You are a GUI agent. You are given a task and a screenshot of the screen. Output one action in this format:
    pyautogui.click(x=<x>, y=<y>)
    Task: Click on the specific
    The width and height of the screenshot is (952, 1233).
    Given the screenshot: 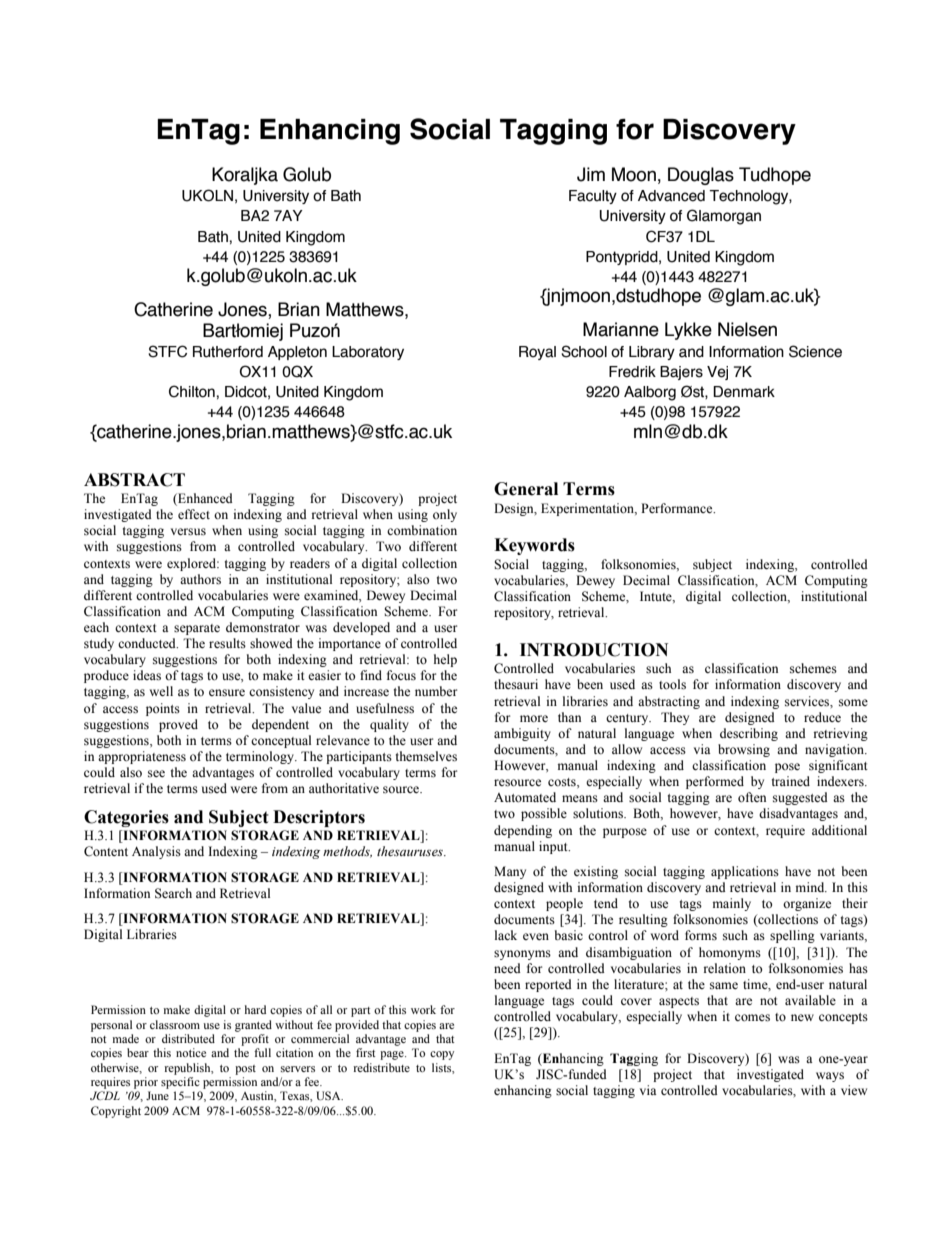 What is the action you would take?
    pyautogui.click(x=180, y=1083)
